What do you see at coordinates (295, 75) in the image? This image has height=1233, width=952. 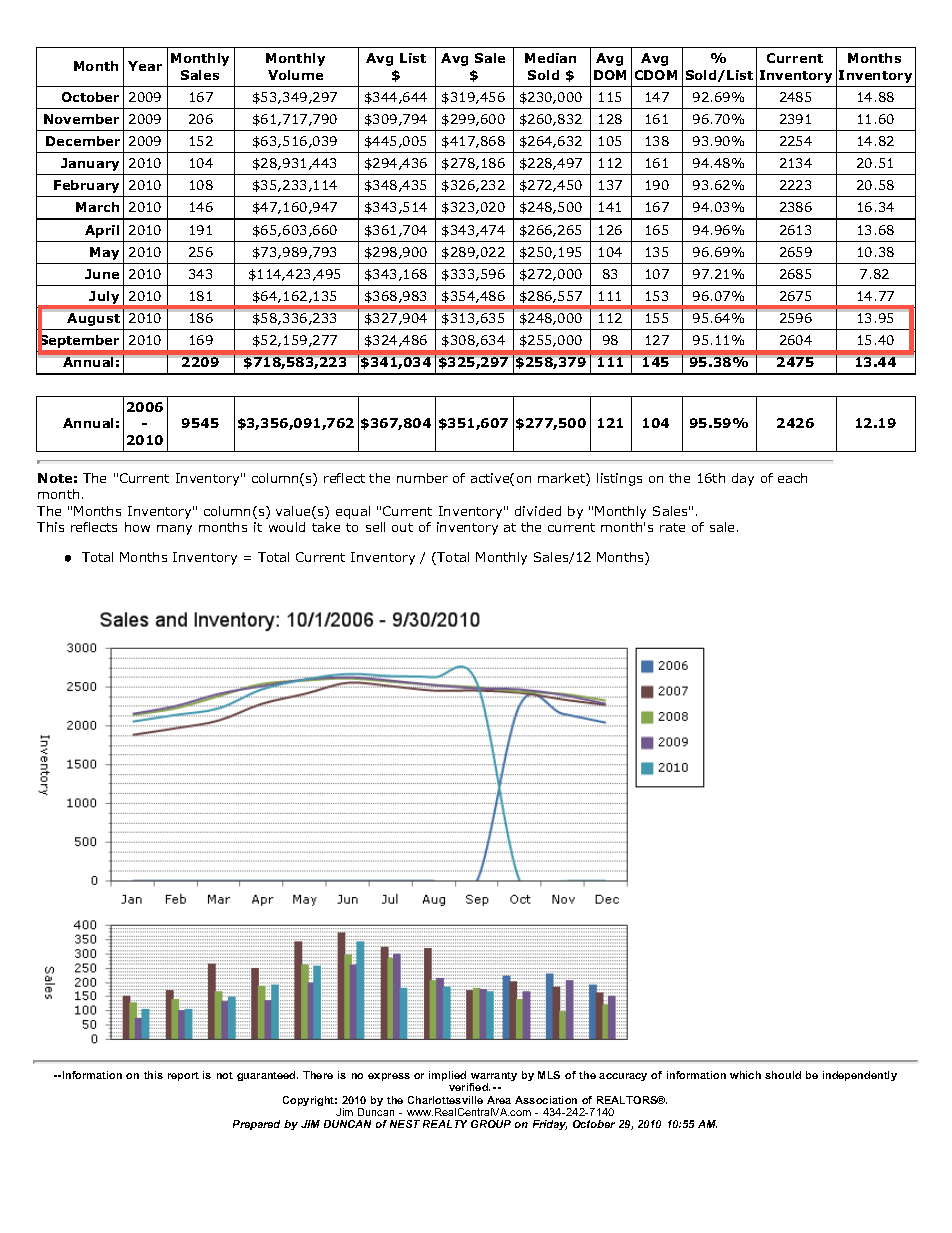 I see `Volume` at bounding box center [295, 75].
